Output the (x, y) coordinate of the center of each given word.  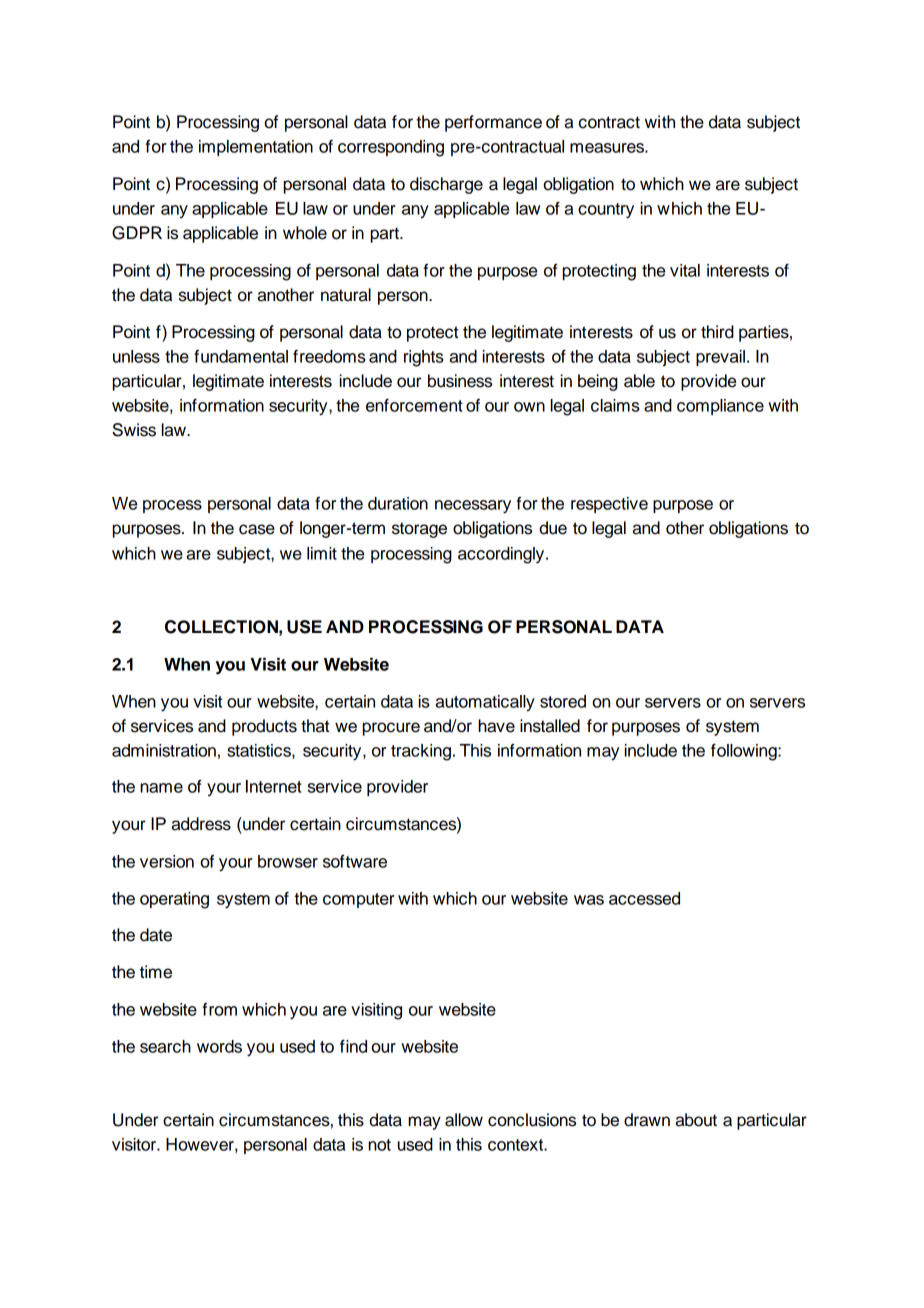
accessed (644, 898)
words (219, 1046)
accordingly (502, 555)
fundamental (241, 356)
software (355, 861)
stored (563, 701)
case (257, 529)
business (460, 381)
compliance (720, 407)
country (606, 211)
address (201, 824)
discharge (446, 185)
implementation (256, 148)
